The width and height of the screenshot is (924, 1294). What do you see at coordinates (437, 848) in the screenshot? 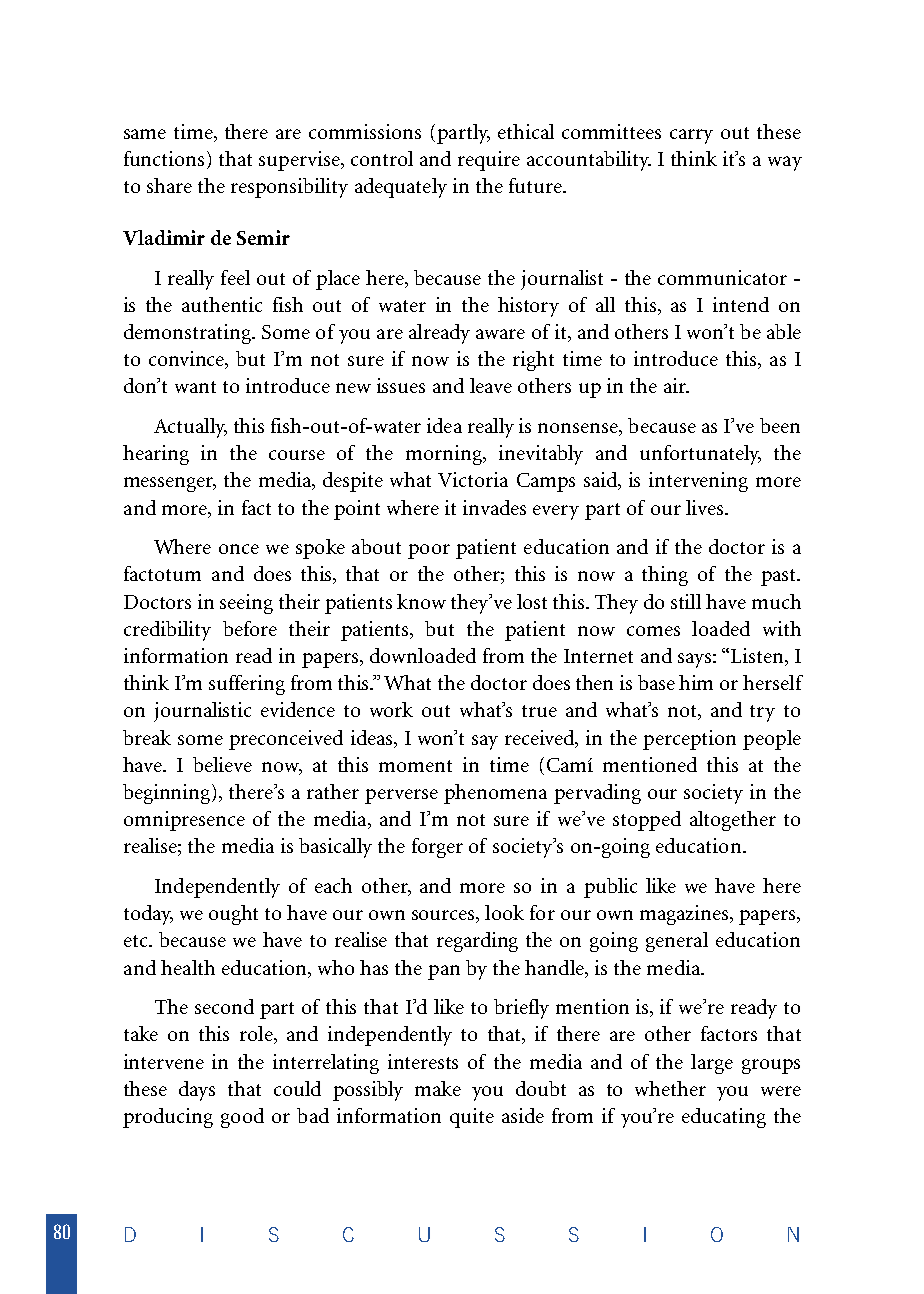
I see `forger` at bounding box center [437, 848].
